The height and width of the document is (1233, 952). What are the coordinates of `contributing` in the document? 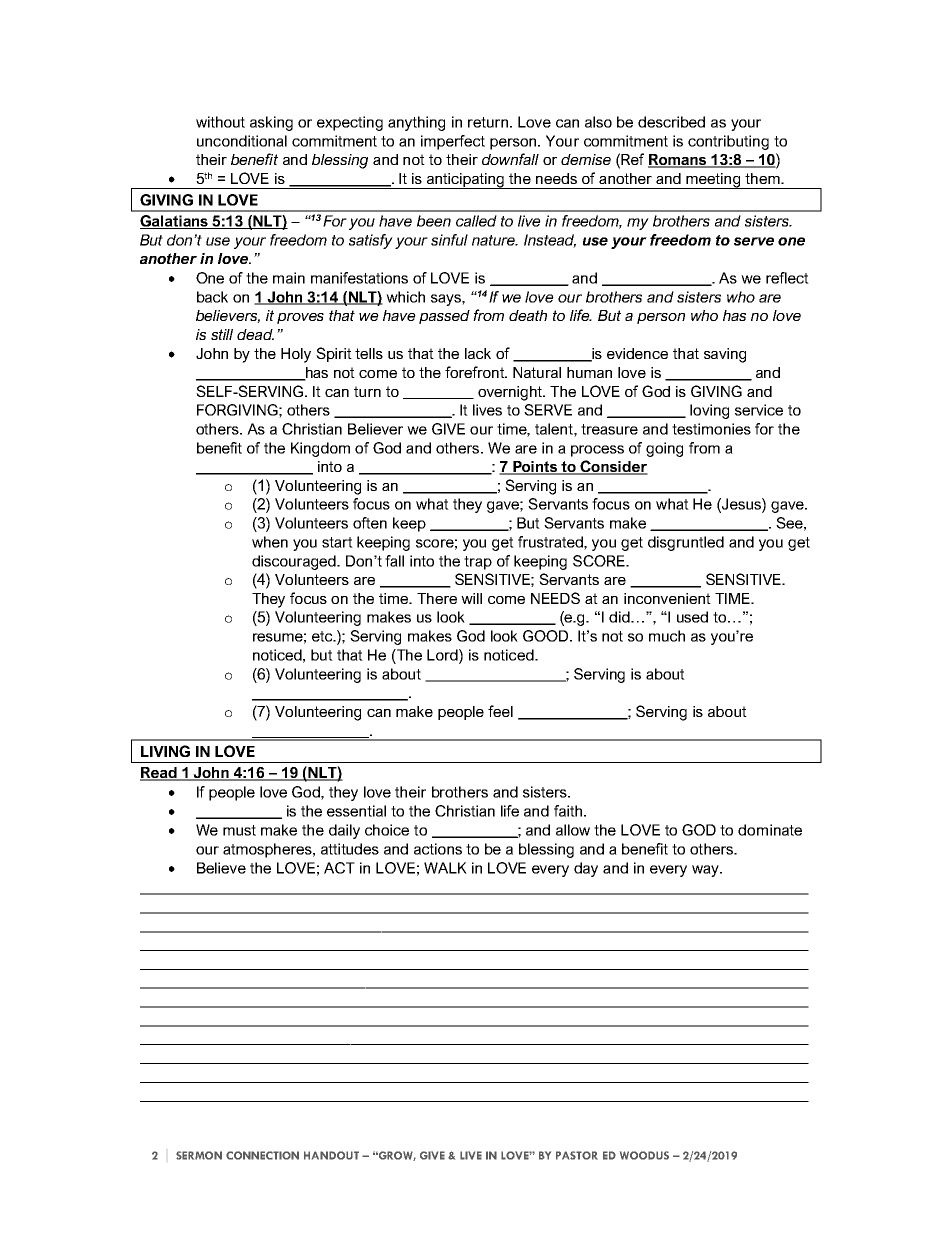 It's located at (728, 142).
